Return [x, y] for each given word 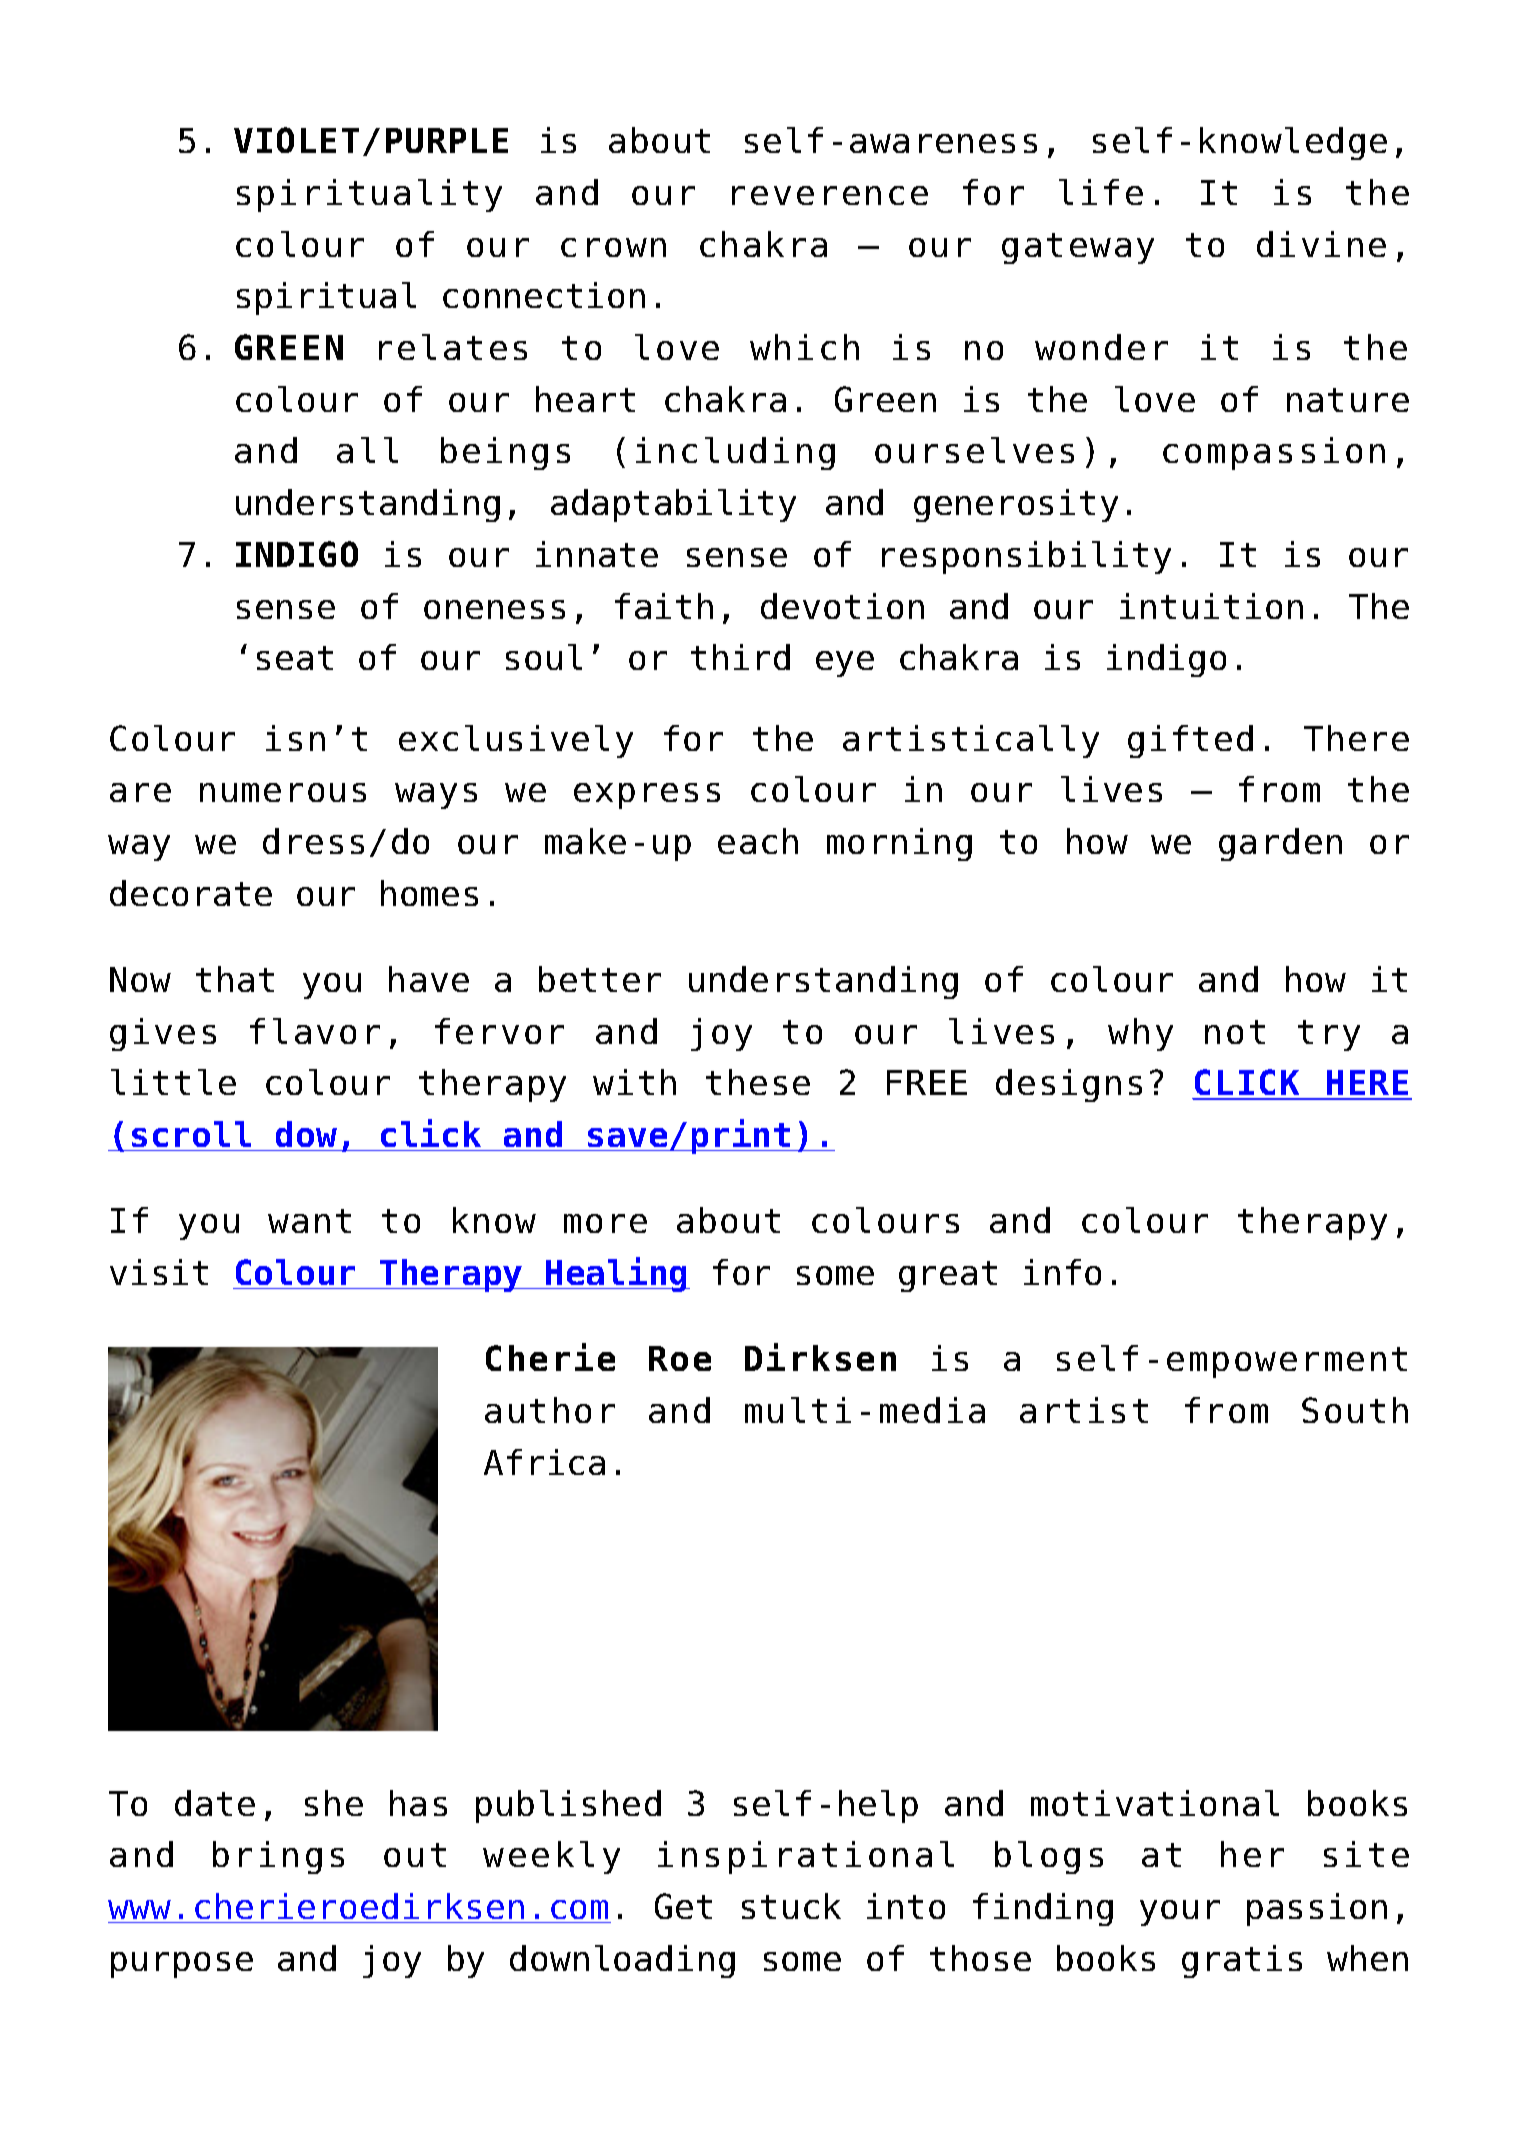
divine [1321, 244]
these [758, 1082]
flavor [315, 1031]
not [1235, 1032]
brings [278, 1857]
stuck [791, 1906]
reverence [830, 195]
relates [453, 347]
